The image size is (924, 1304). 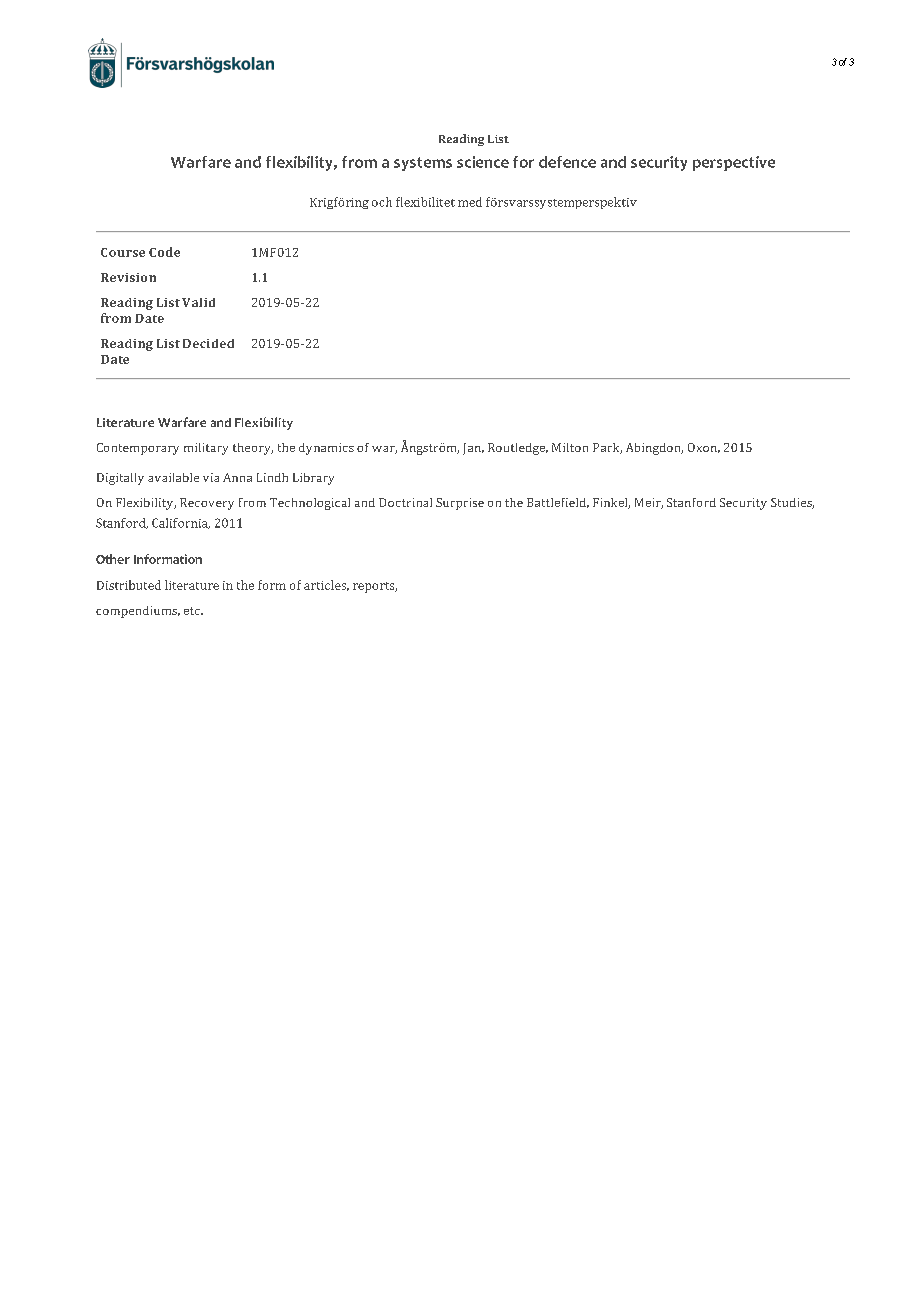 I want to click on Surprise, so click(x=460, y=504).
